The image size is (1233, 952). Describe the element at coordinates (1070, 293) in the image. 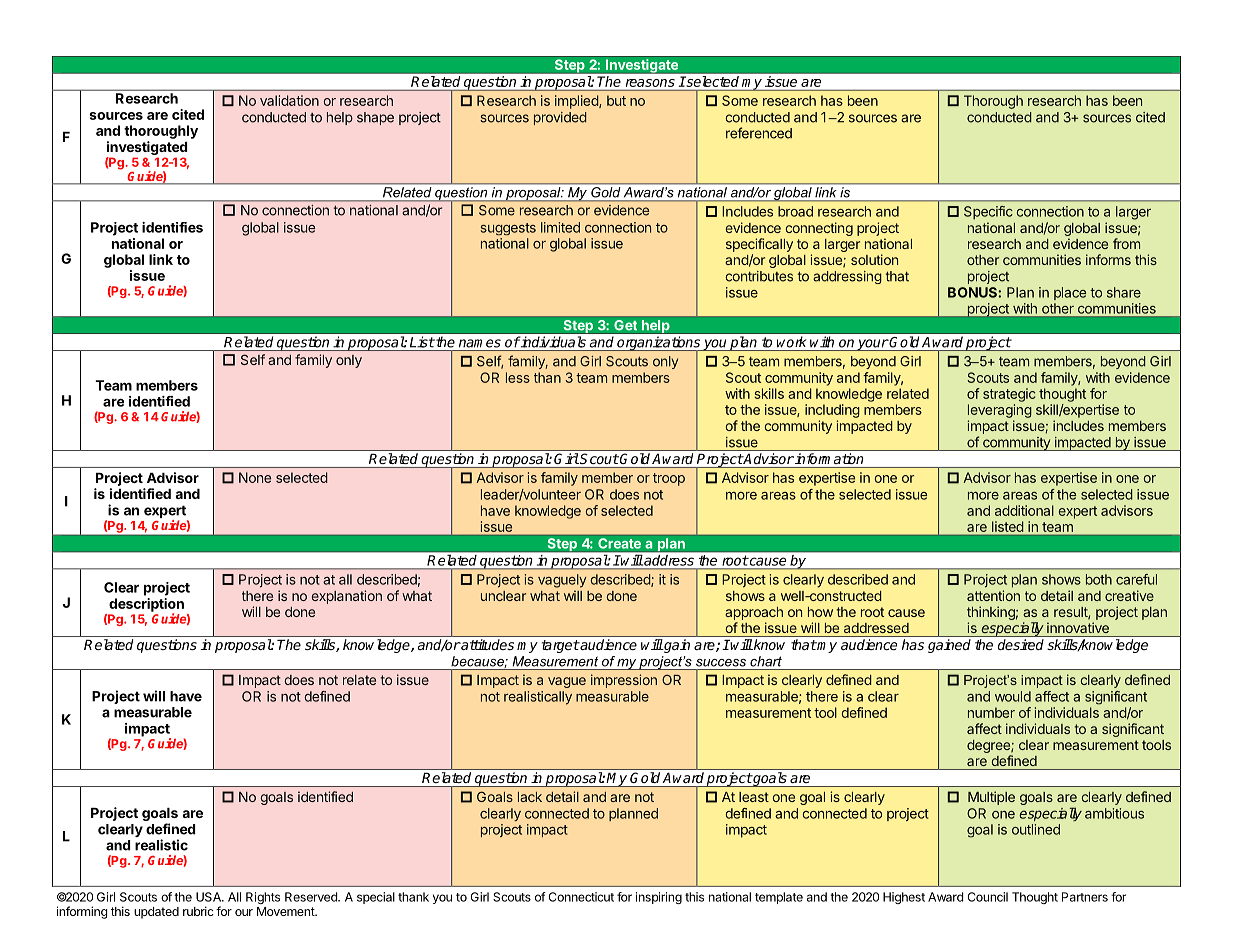

I see `place` at that location.
